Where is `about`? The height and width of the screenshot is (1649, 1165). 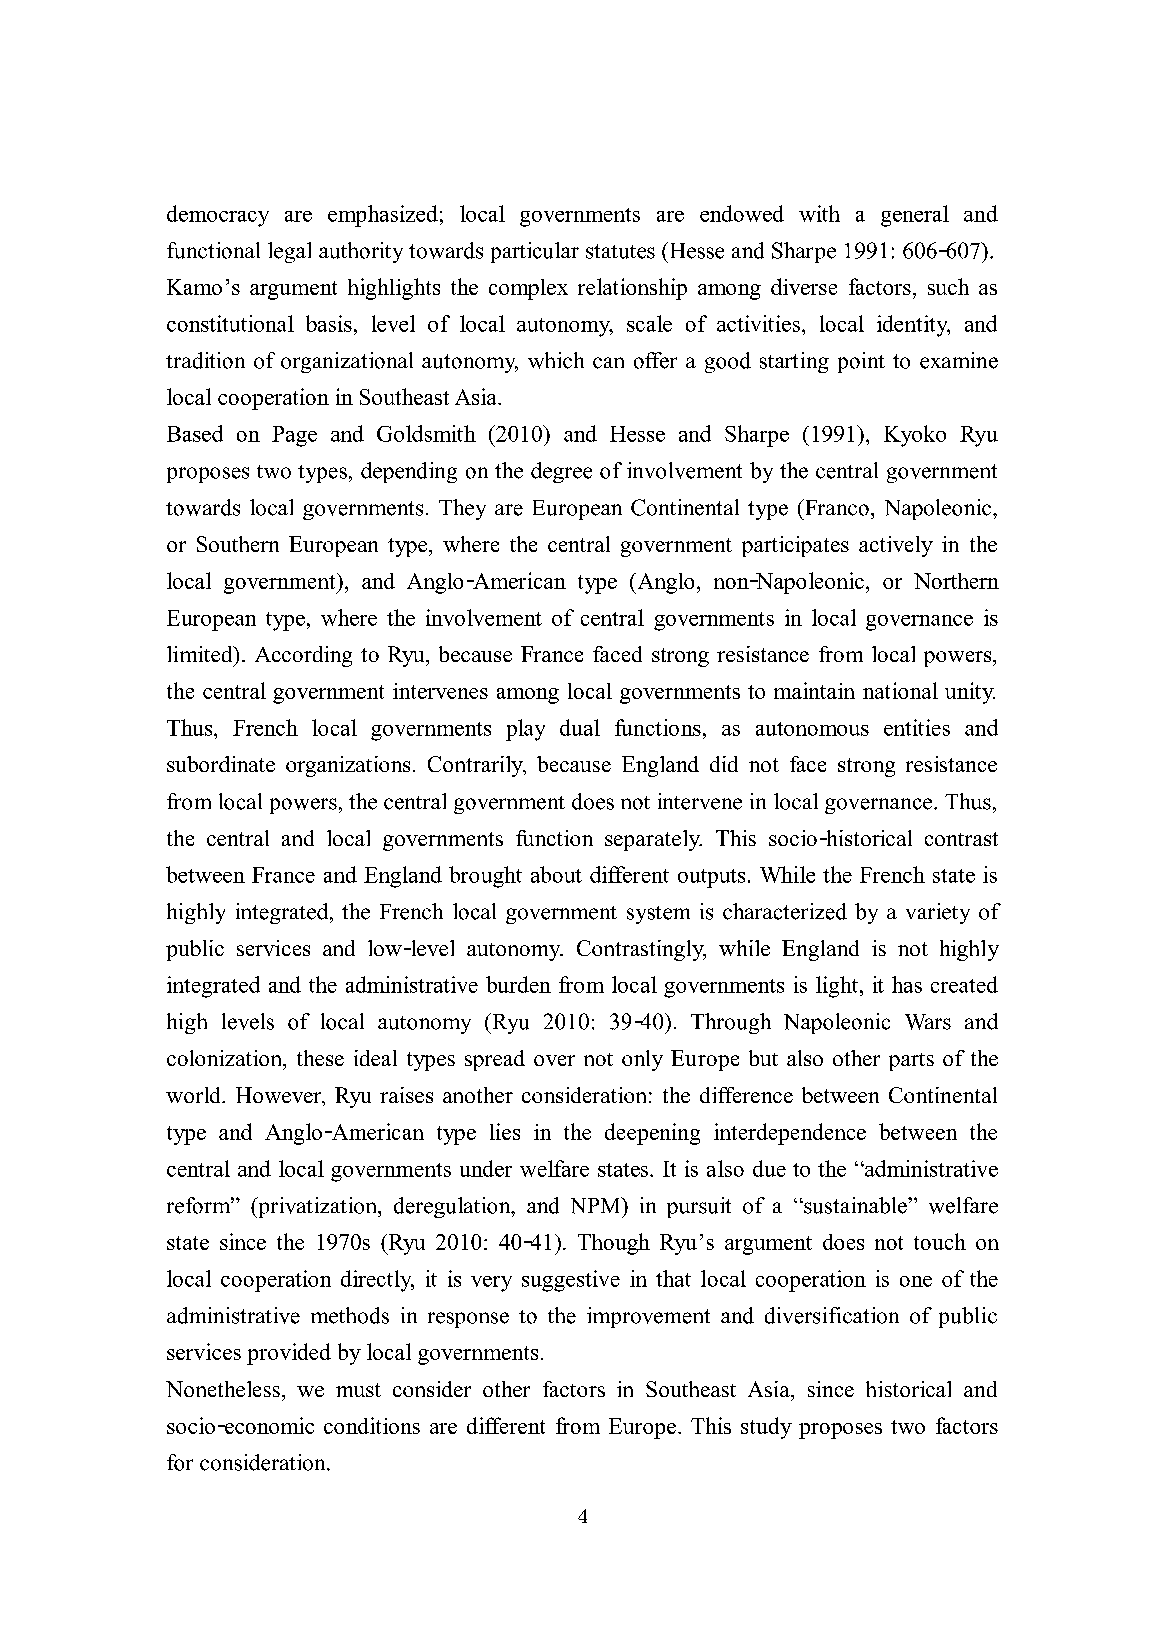
about is located at coordinates (556, 874).
